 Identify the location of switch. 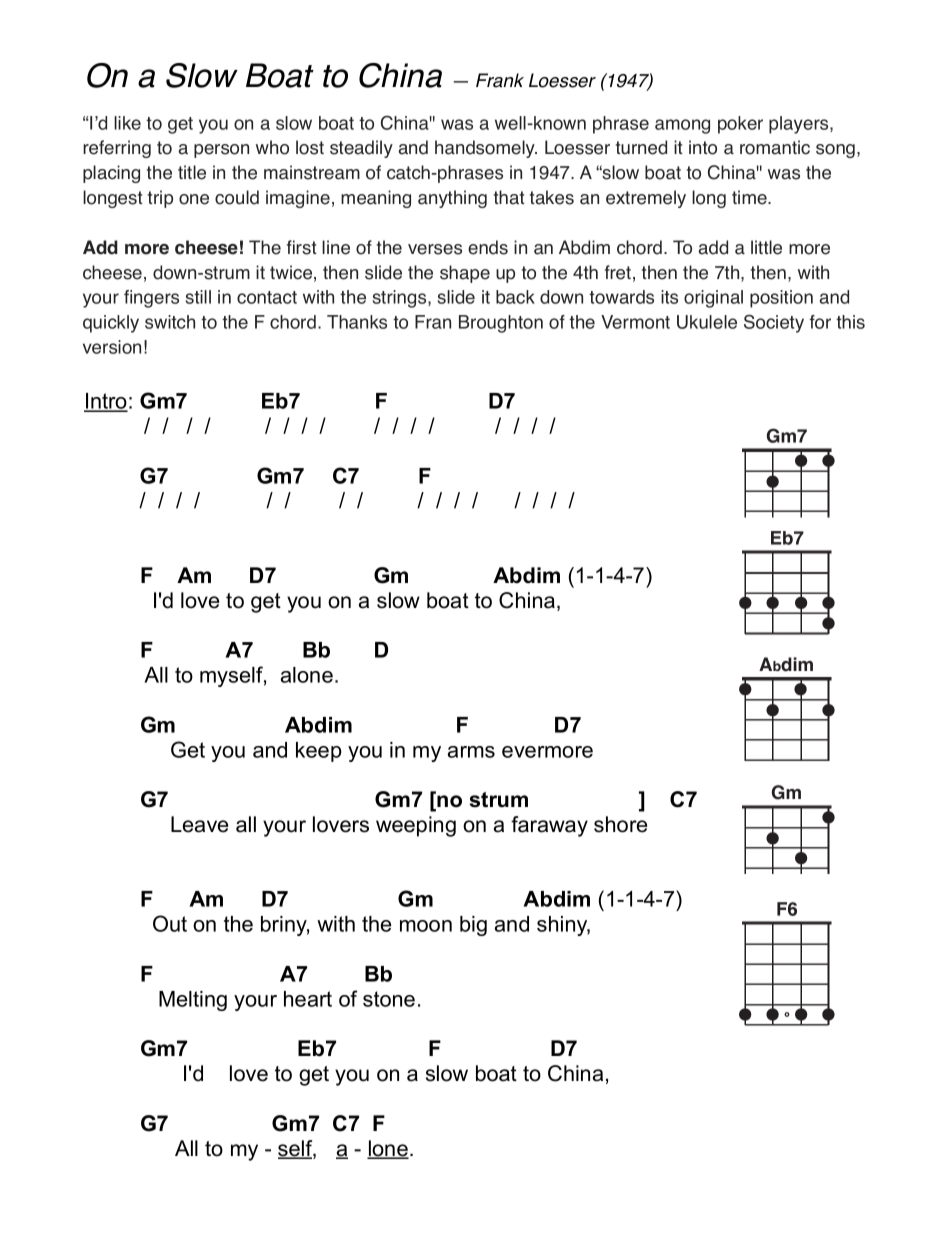
(170, 322).
